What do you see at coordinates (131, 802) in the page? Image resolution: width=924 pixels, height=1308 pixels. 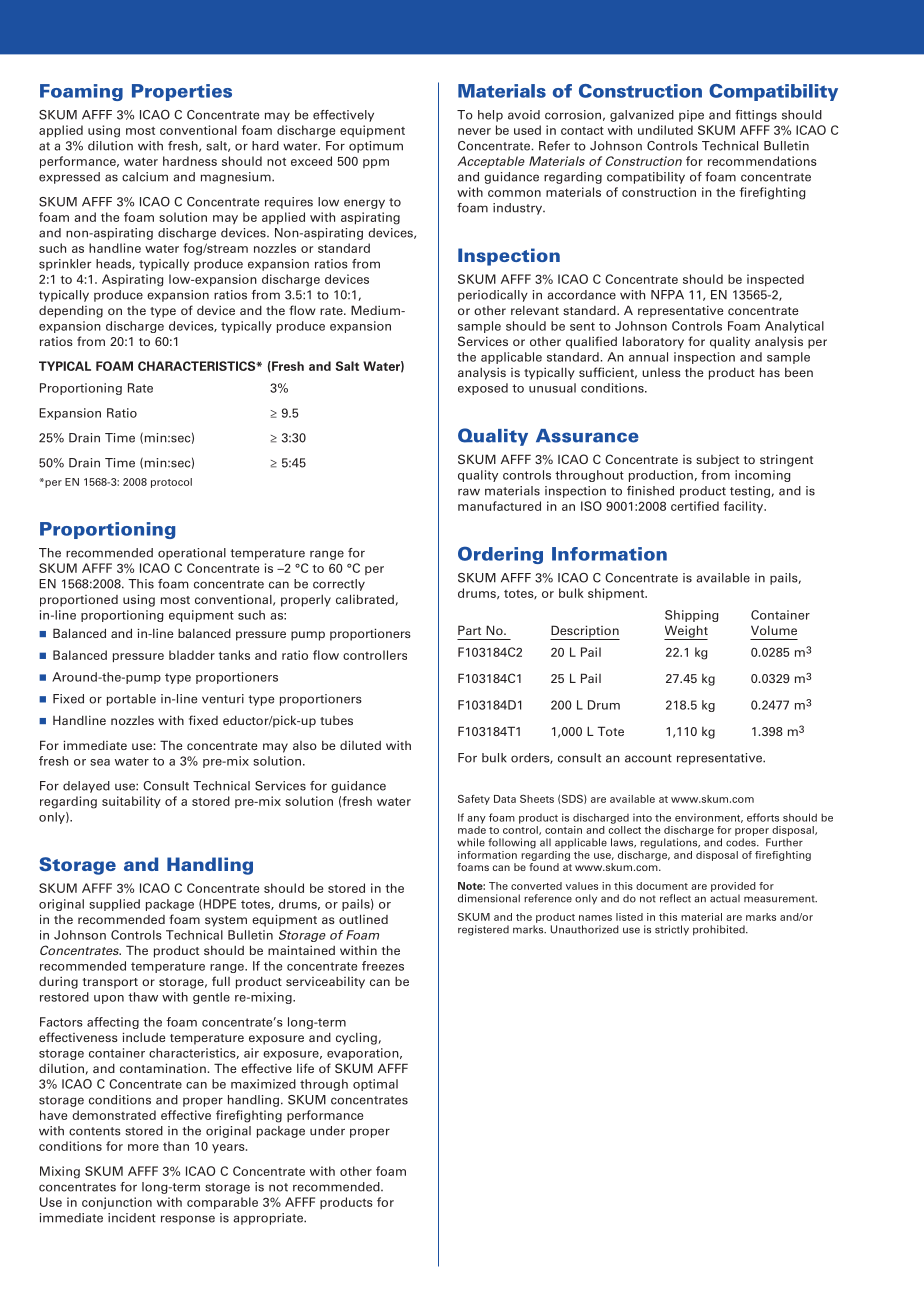 I see `suitability` at bounding box center [131, 802].
